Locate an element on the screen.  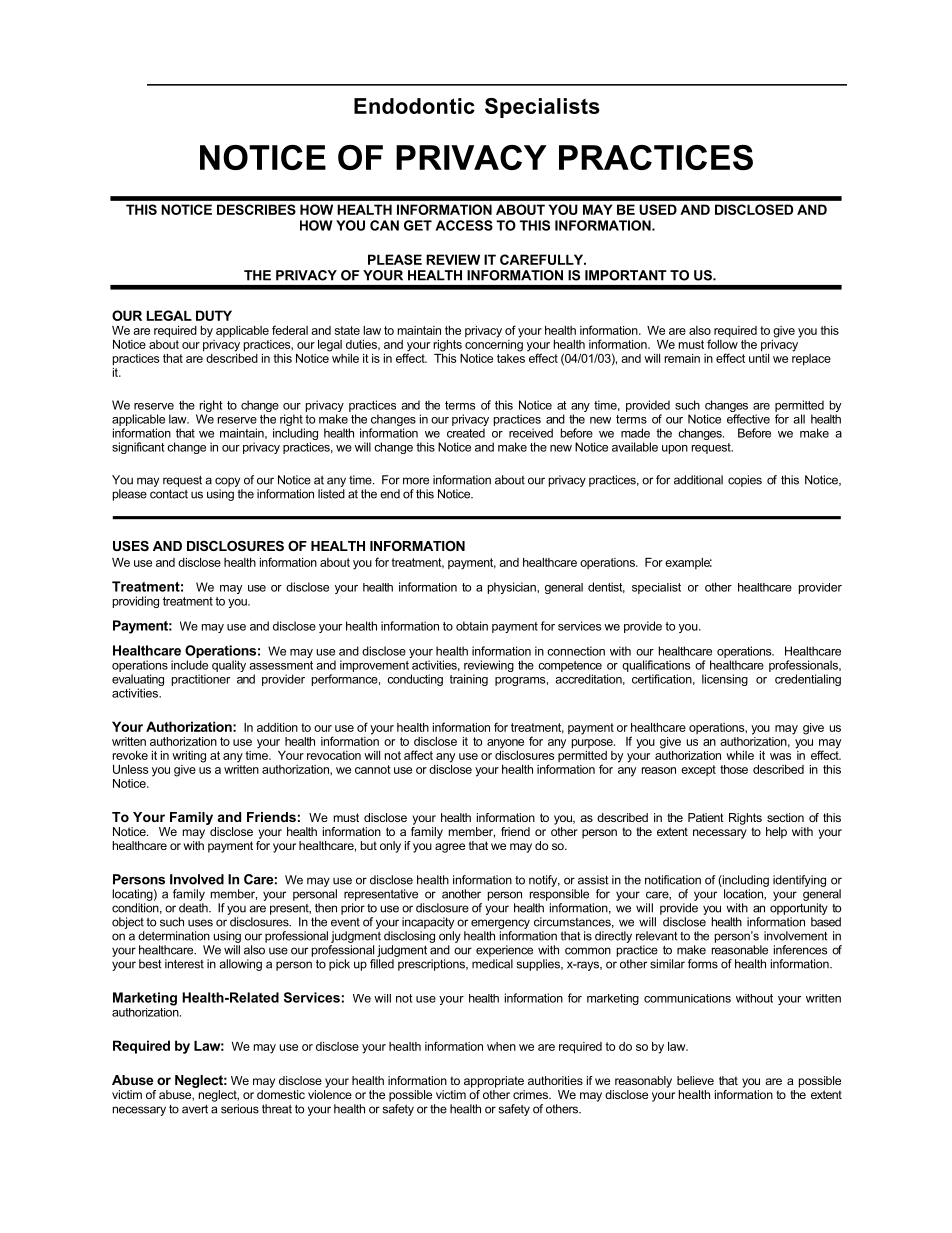
Endodontic is located at coordinates (414, 106).
